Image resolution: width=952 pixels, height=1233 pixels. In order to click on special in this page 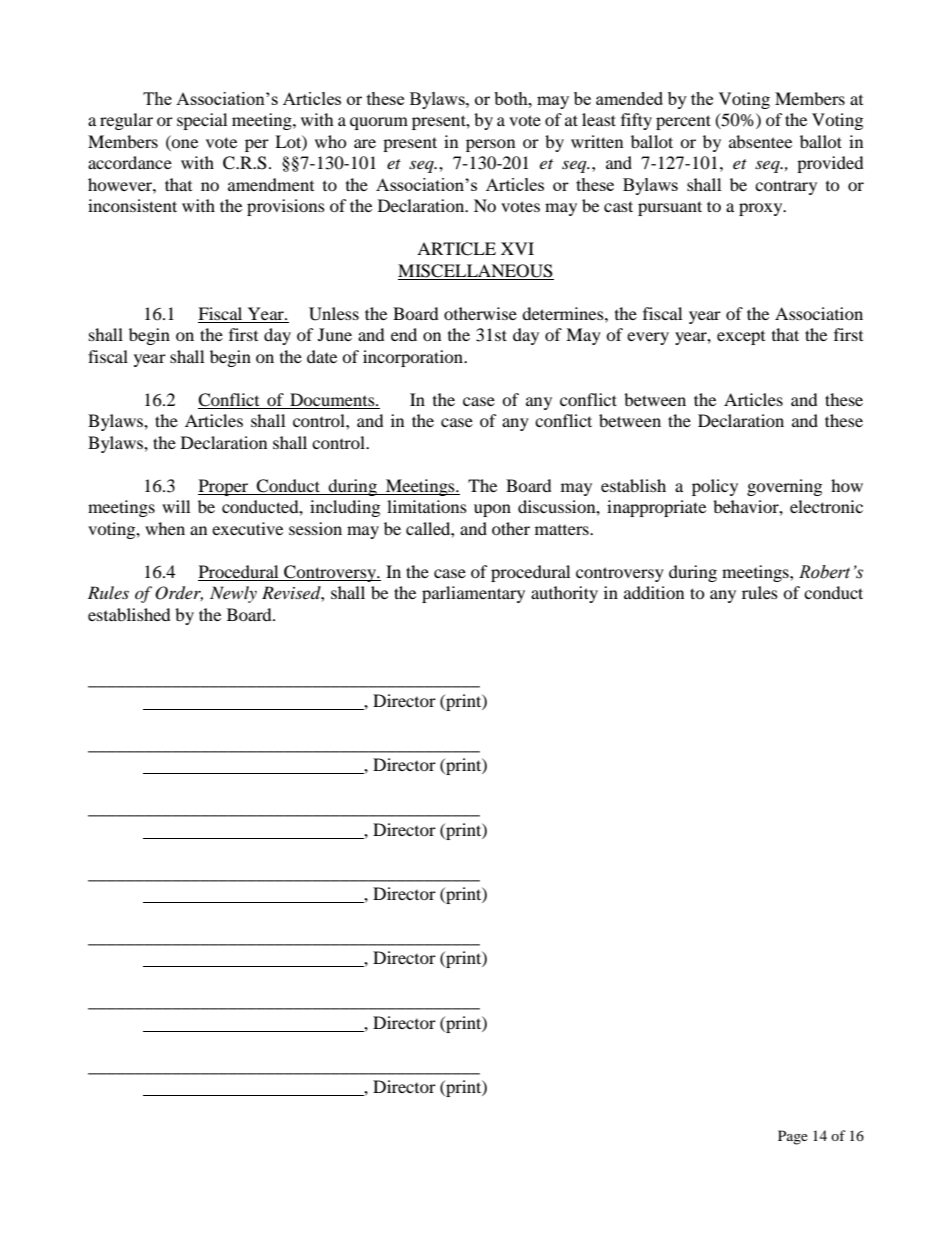, I will do `click(202, 121)`.
